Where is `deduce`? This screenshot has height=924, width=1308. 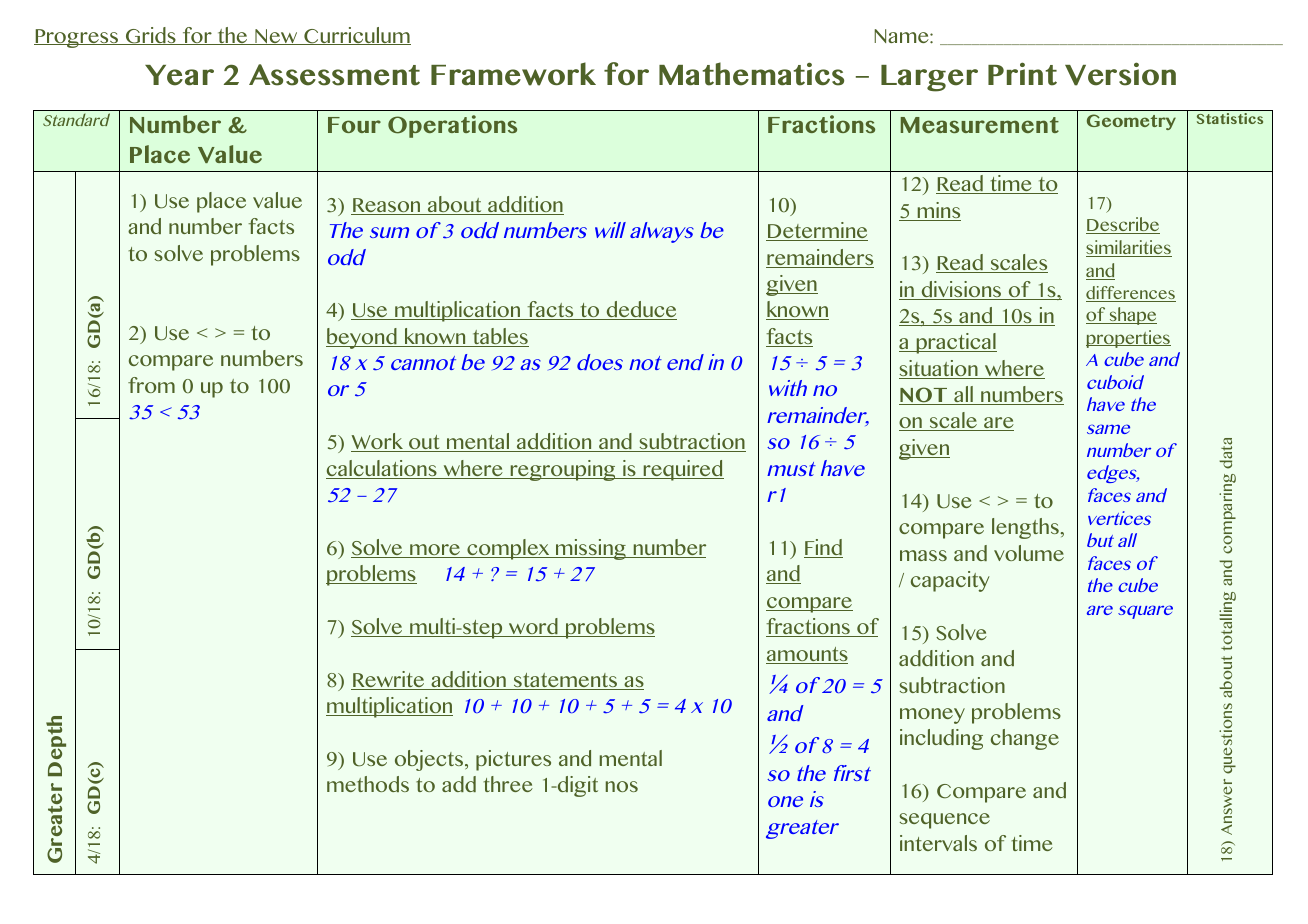
deduce is located at coordinates (640, 310).
